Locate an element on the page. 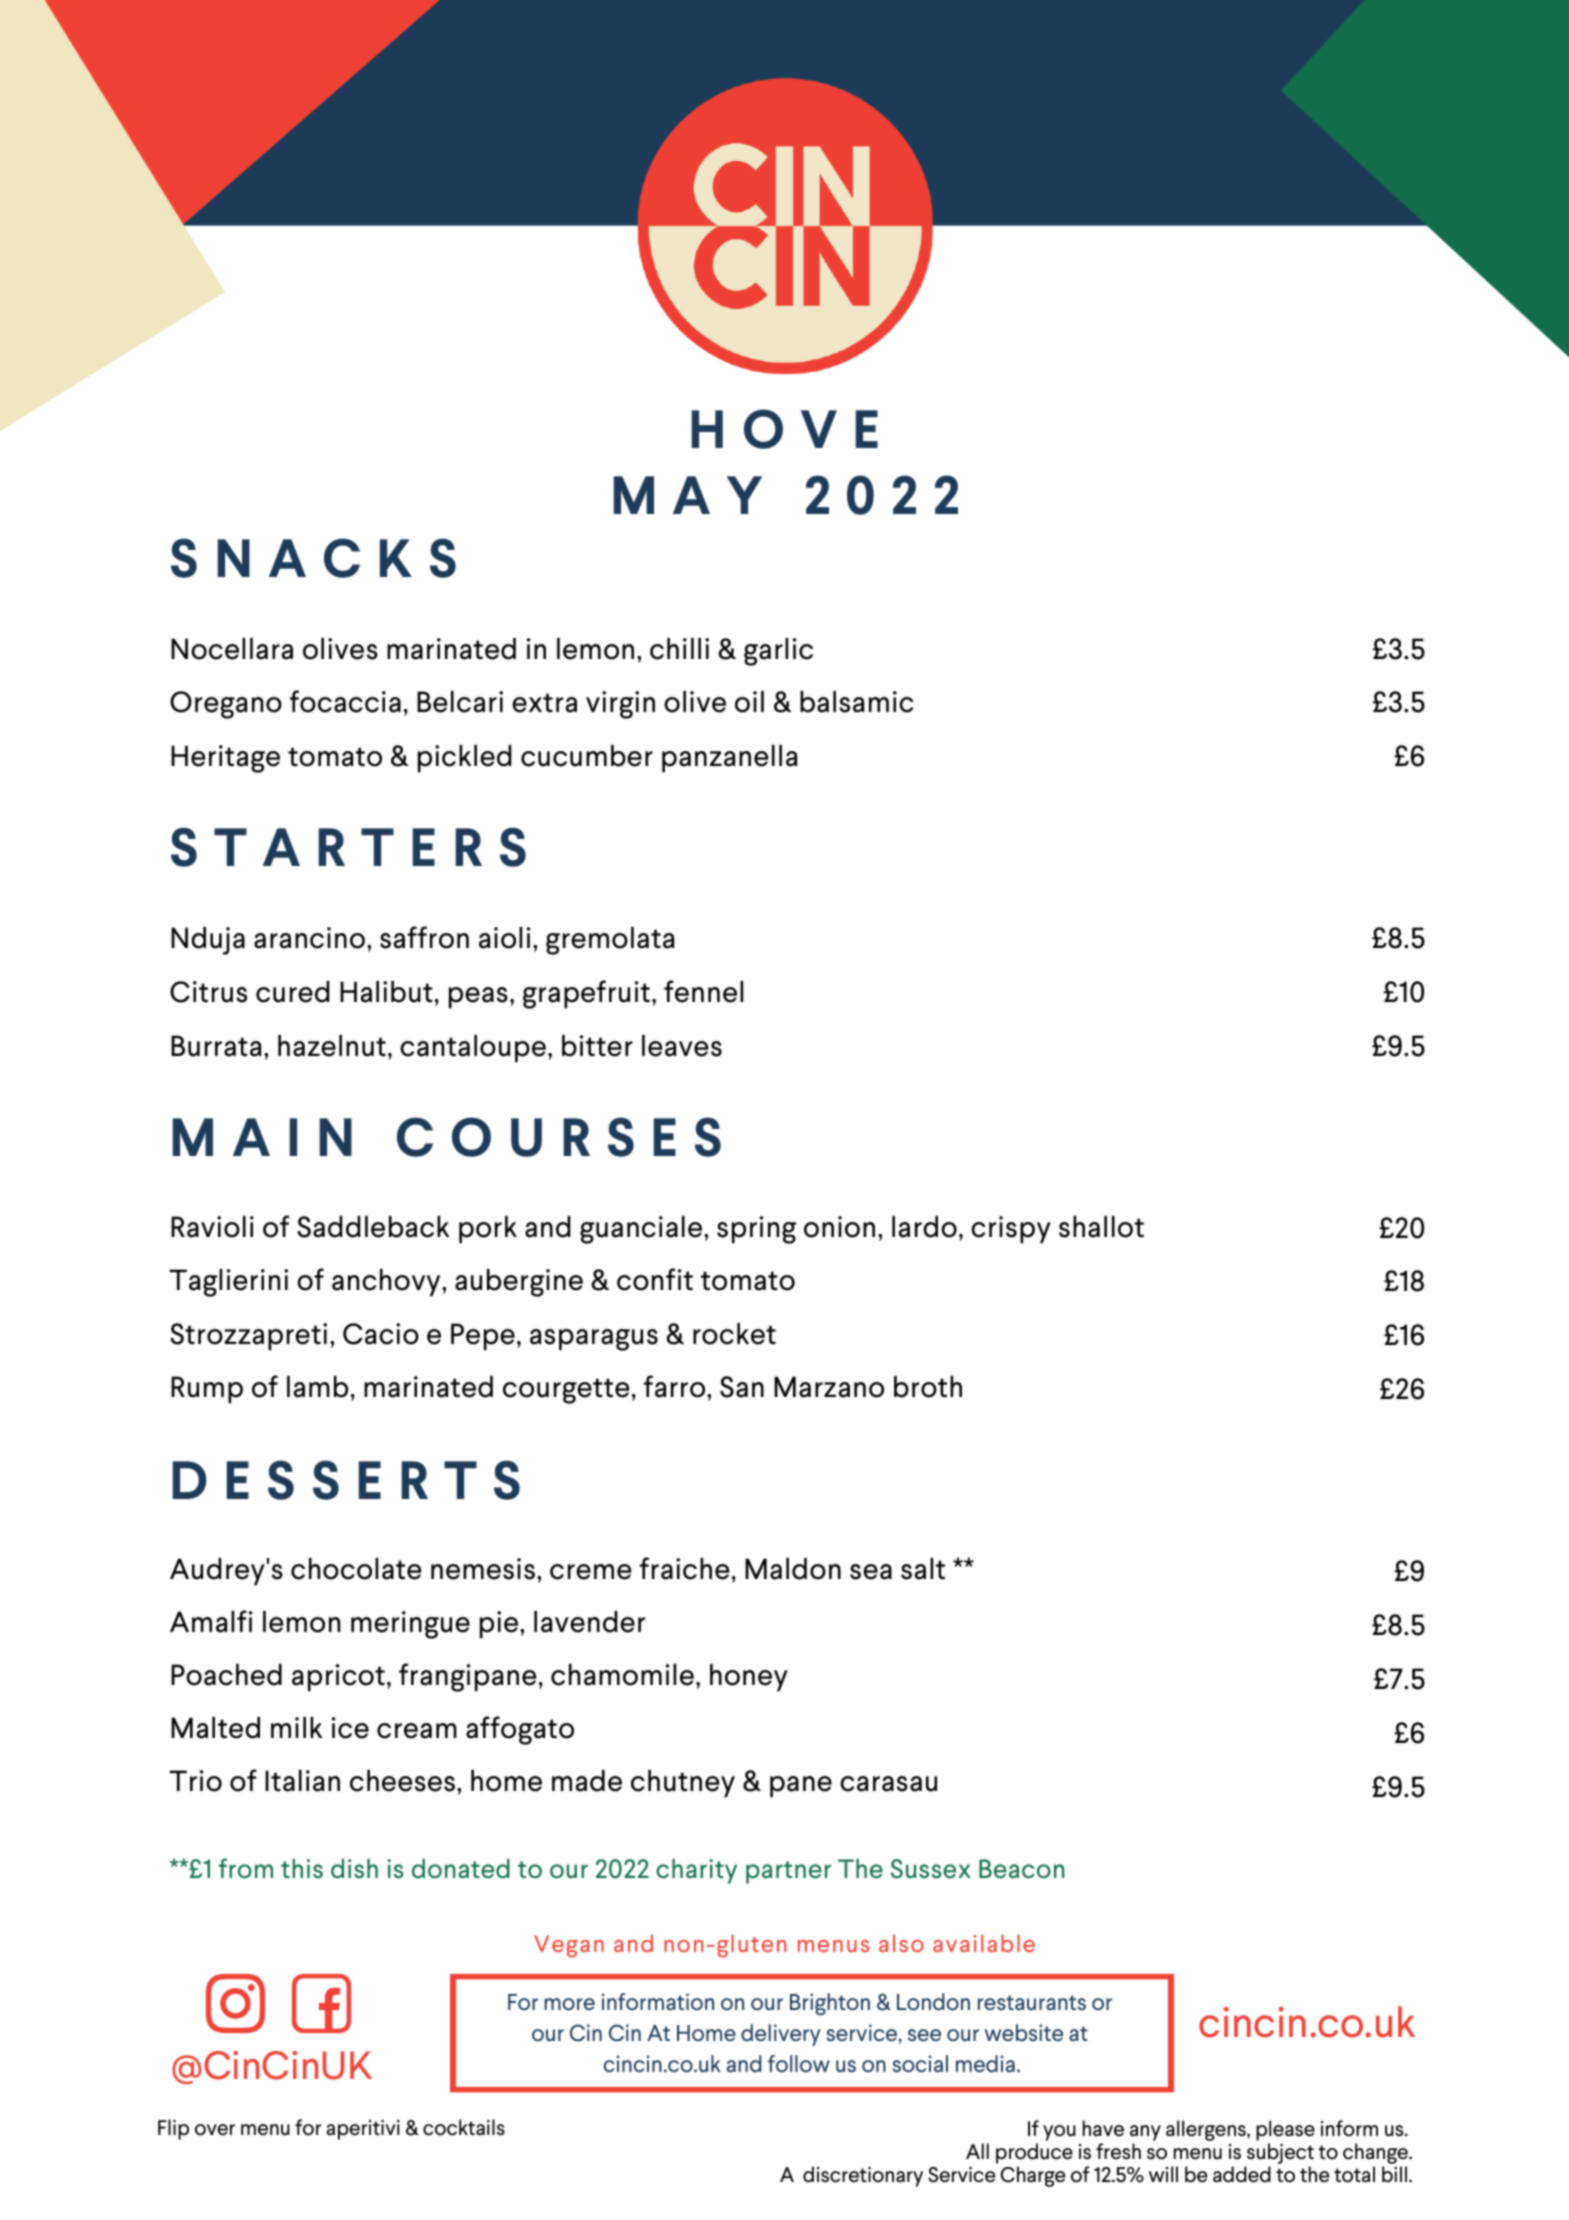  shallot is located at coordinates (1101, 1227).
